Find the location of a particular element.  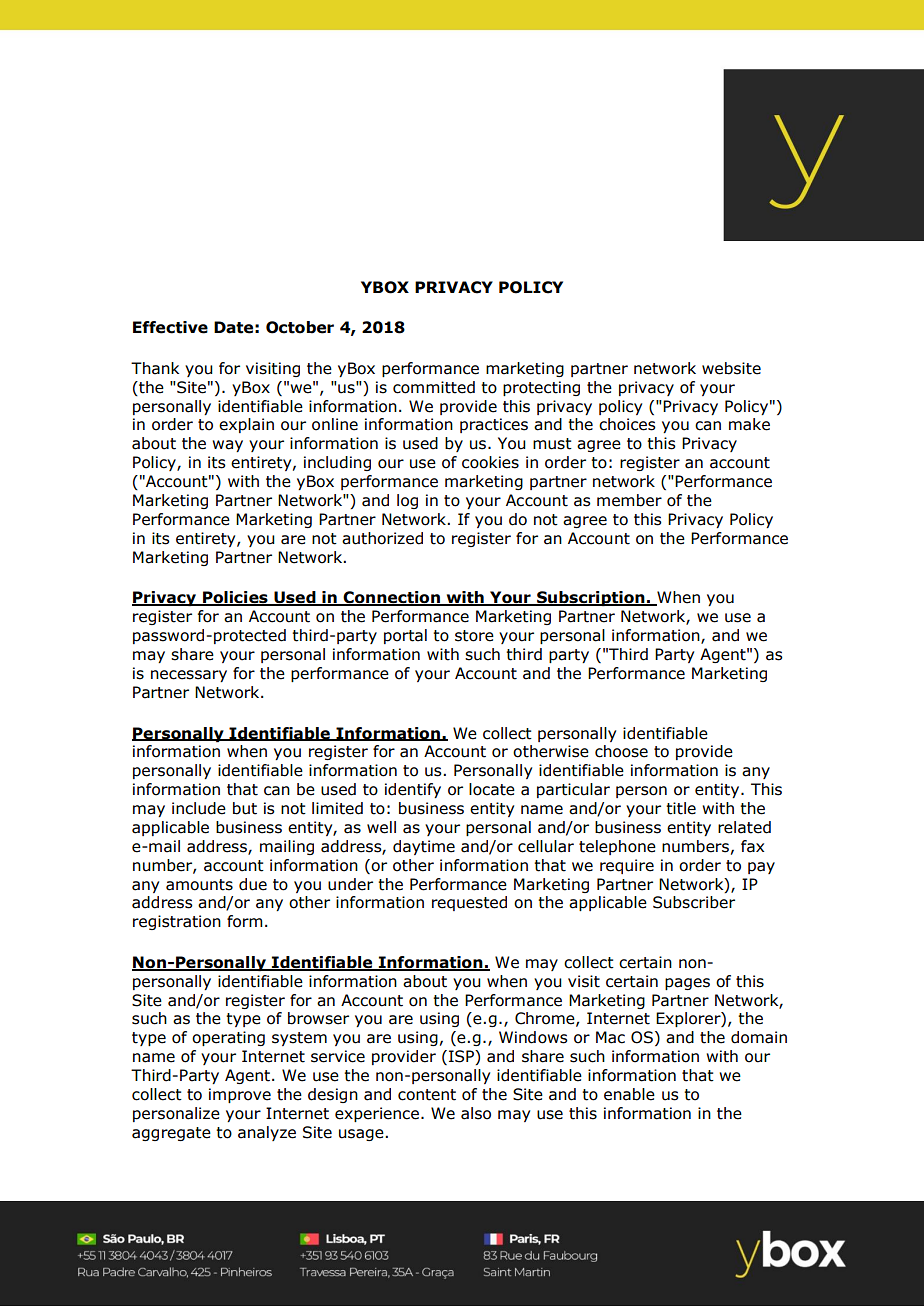

Policies is located at coordinates (235, 598).
